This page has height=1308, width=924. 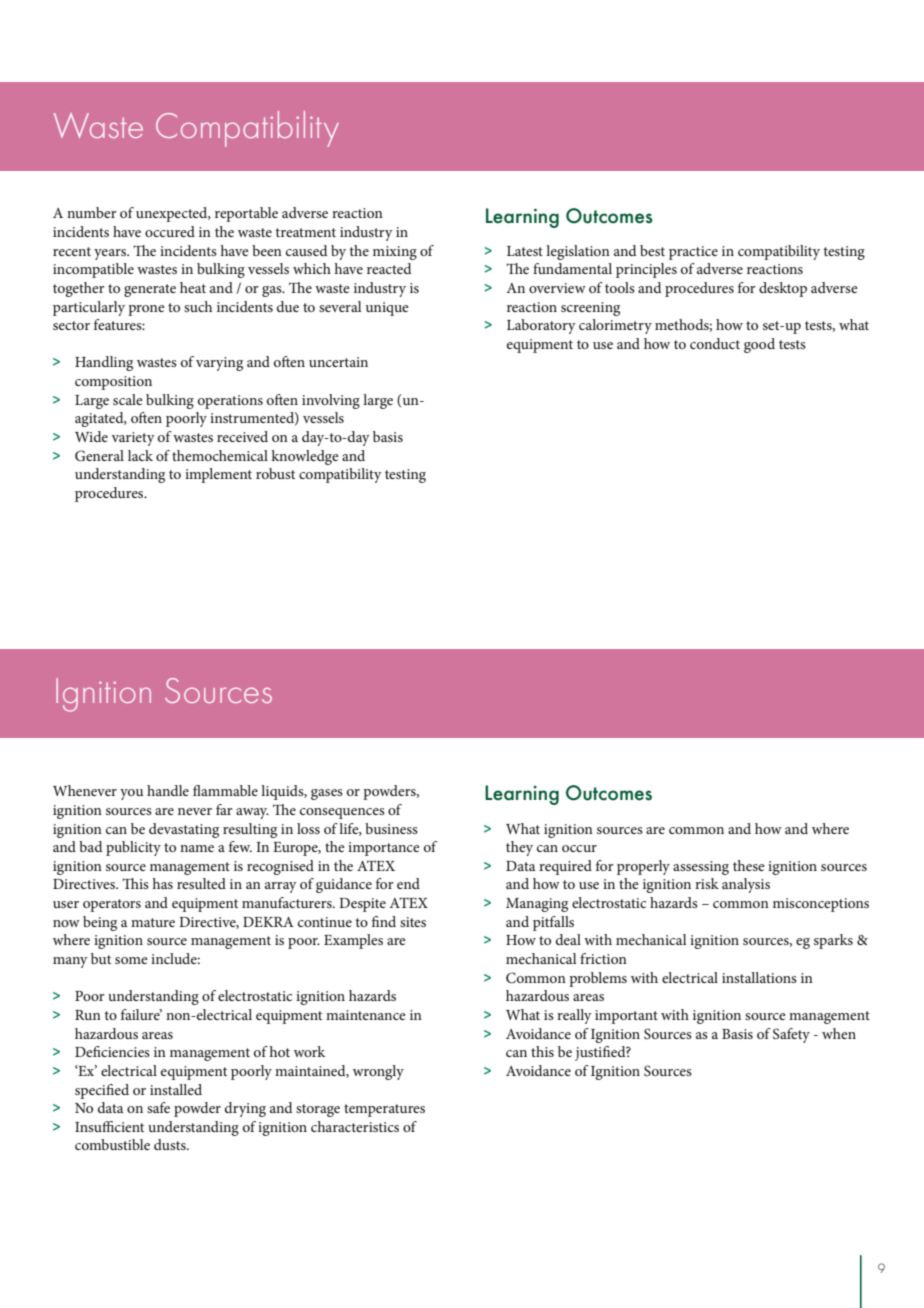 I want to click on business, so click(x=391, y=828).
